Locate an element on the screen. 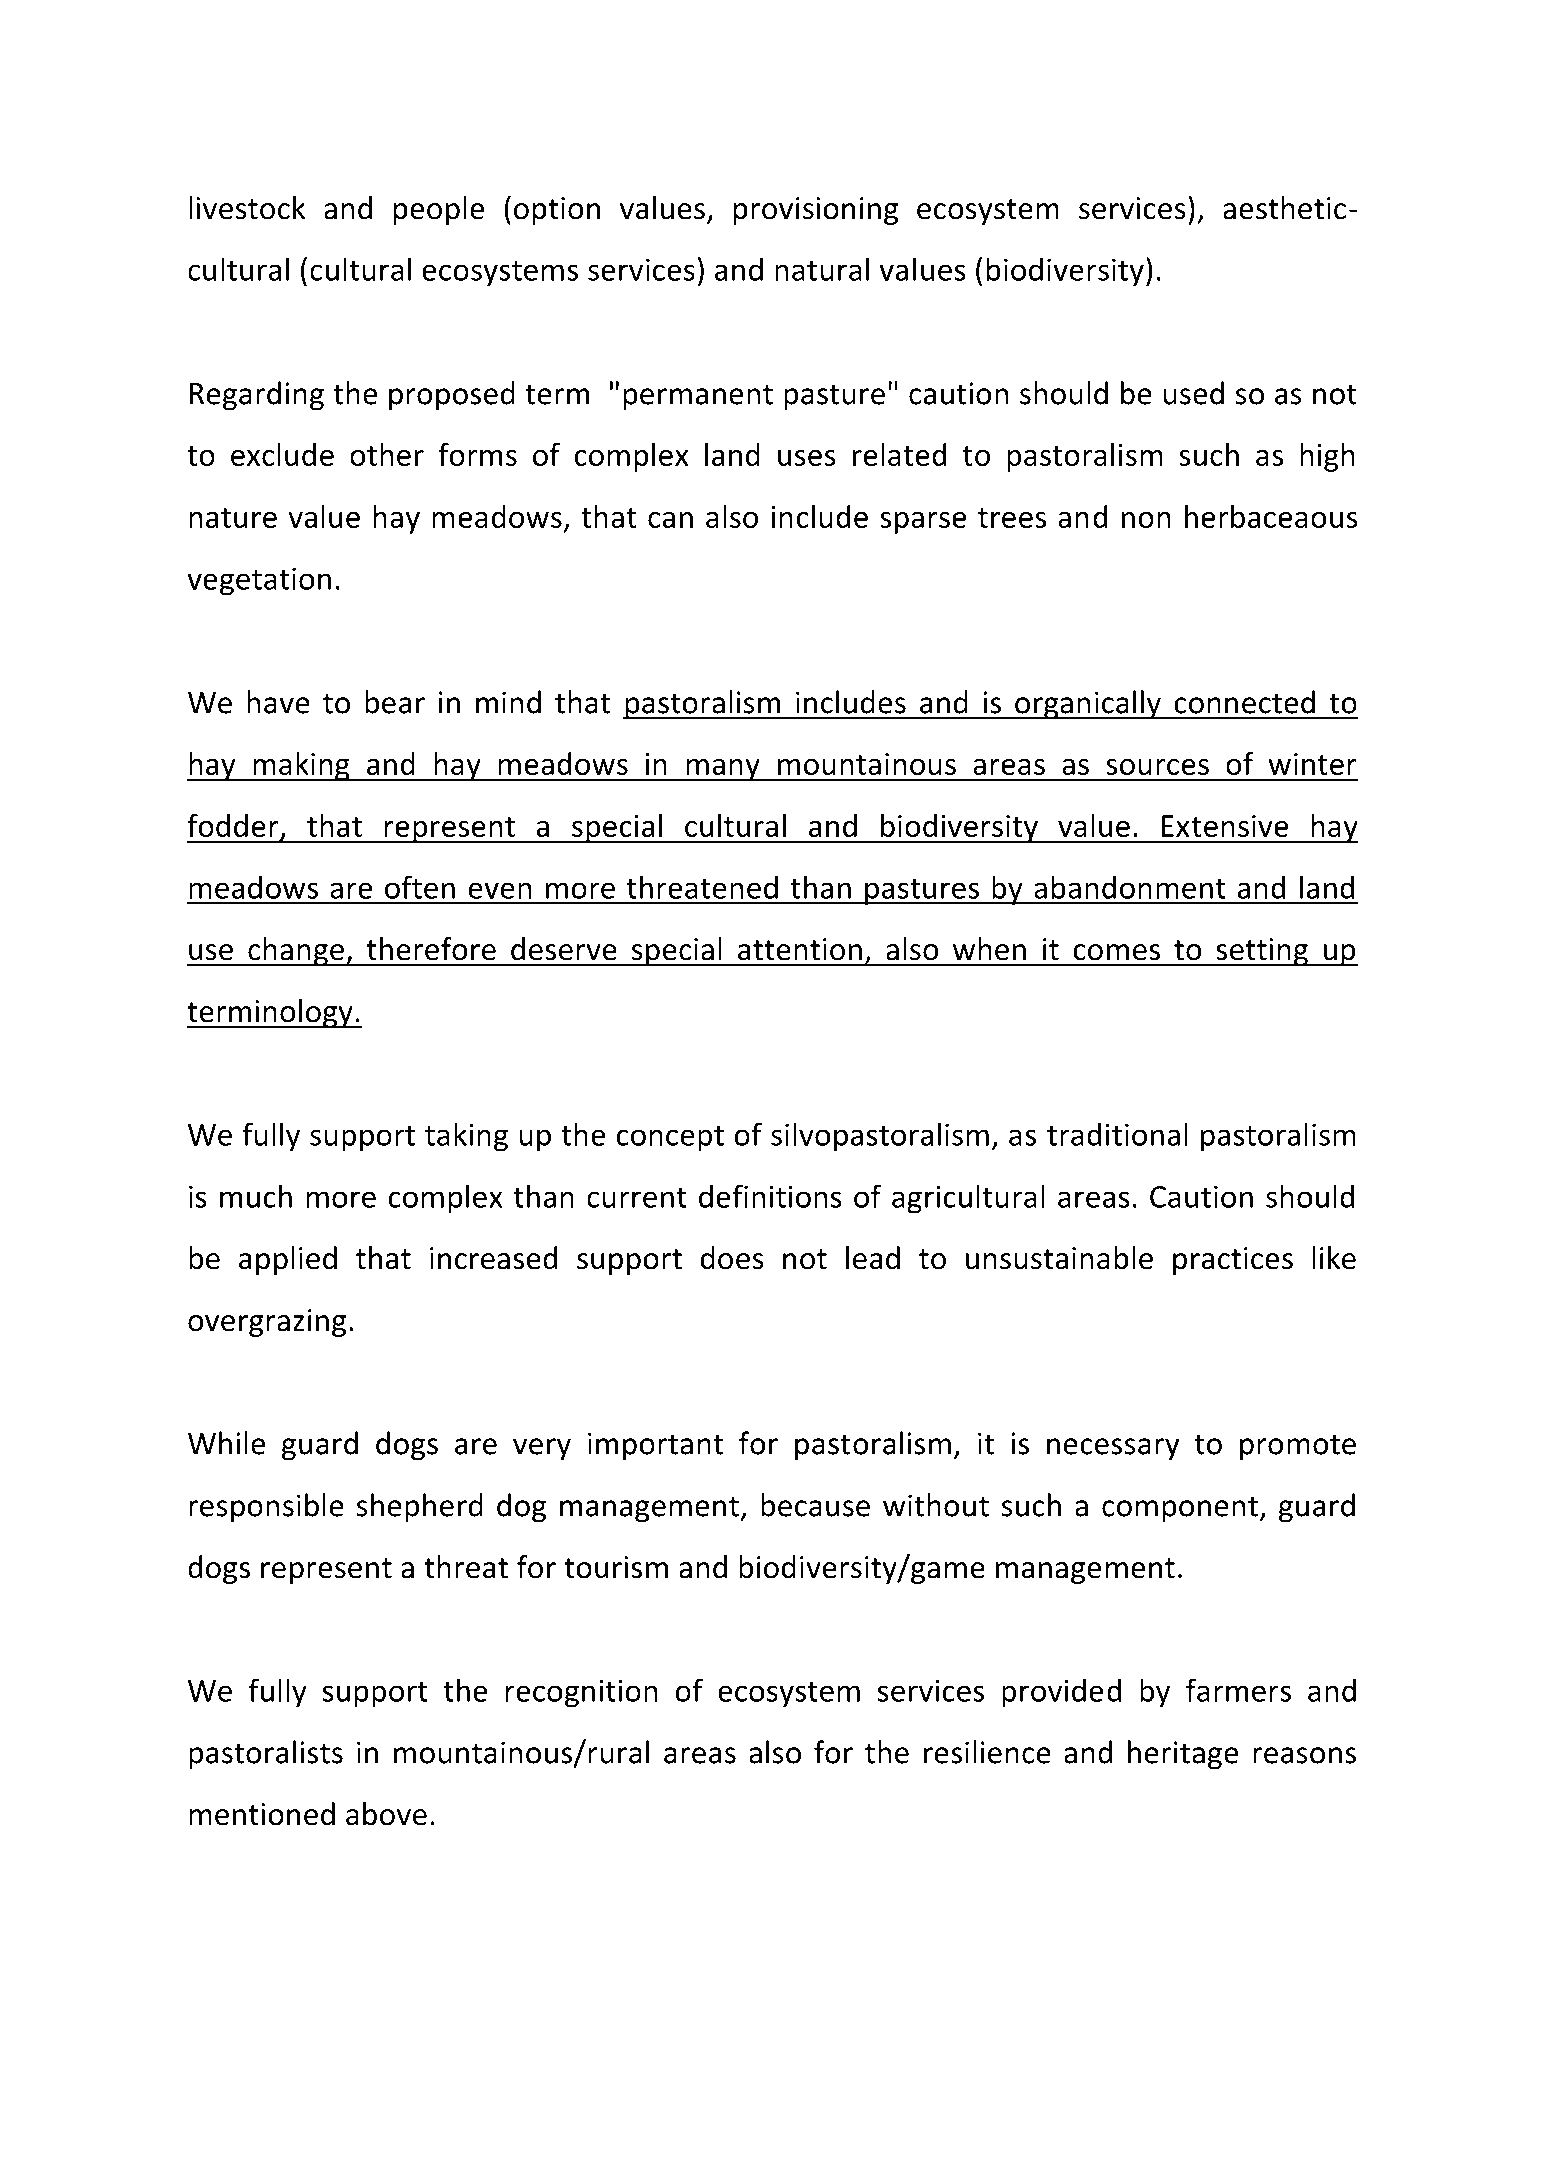 The width and height of the screenshot is (1545, 2184). many is located at coordinates (723, 770).
